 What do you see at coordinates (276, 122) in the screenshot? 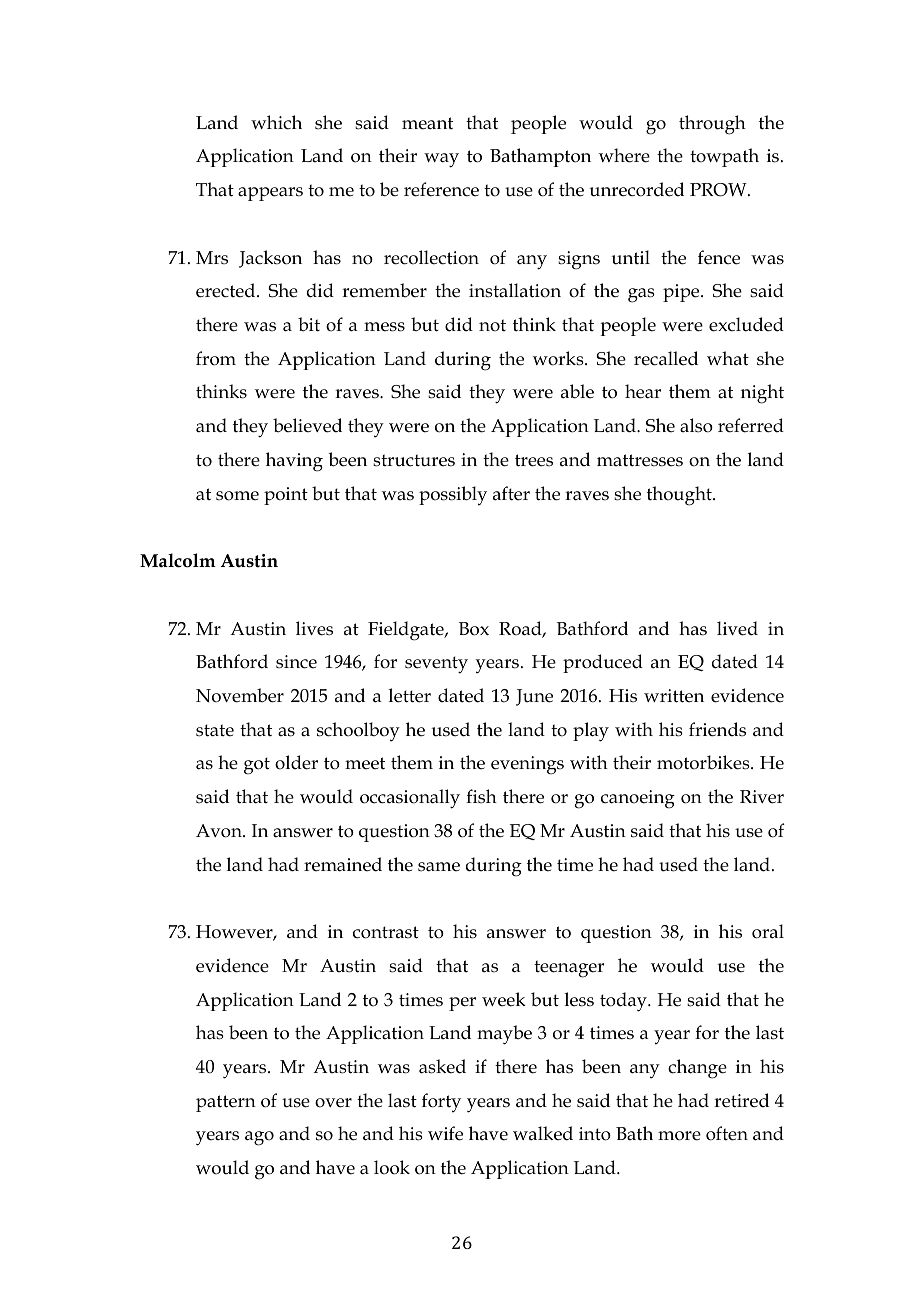
I see `which` at bounding box center [276, 122].
